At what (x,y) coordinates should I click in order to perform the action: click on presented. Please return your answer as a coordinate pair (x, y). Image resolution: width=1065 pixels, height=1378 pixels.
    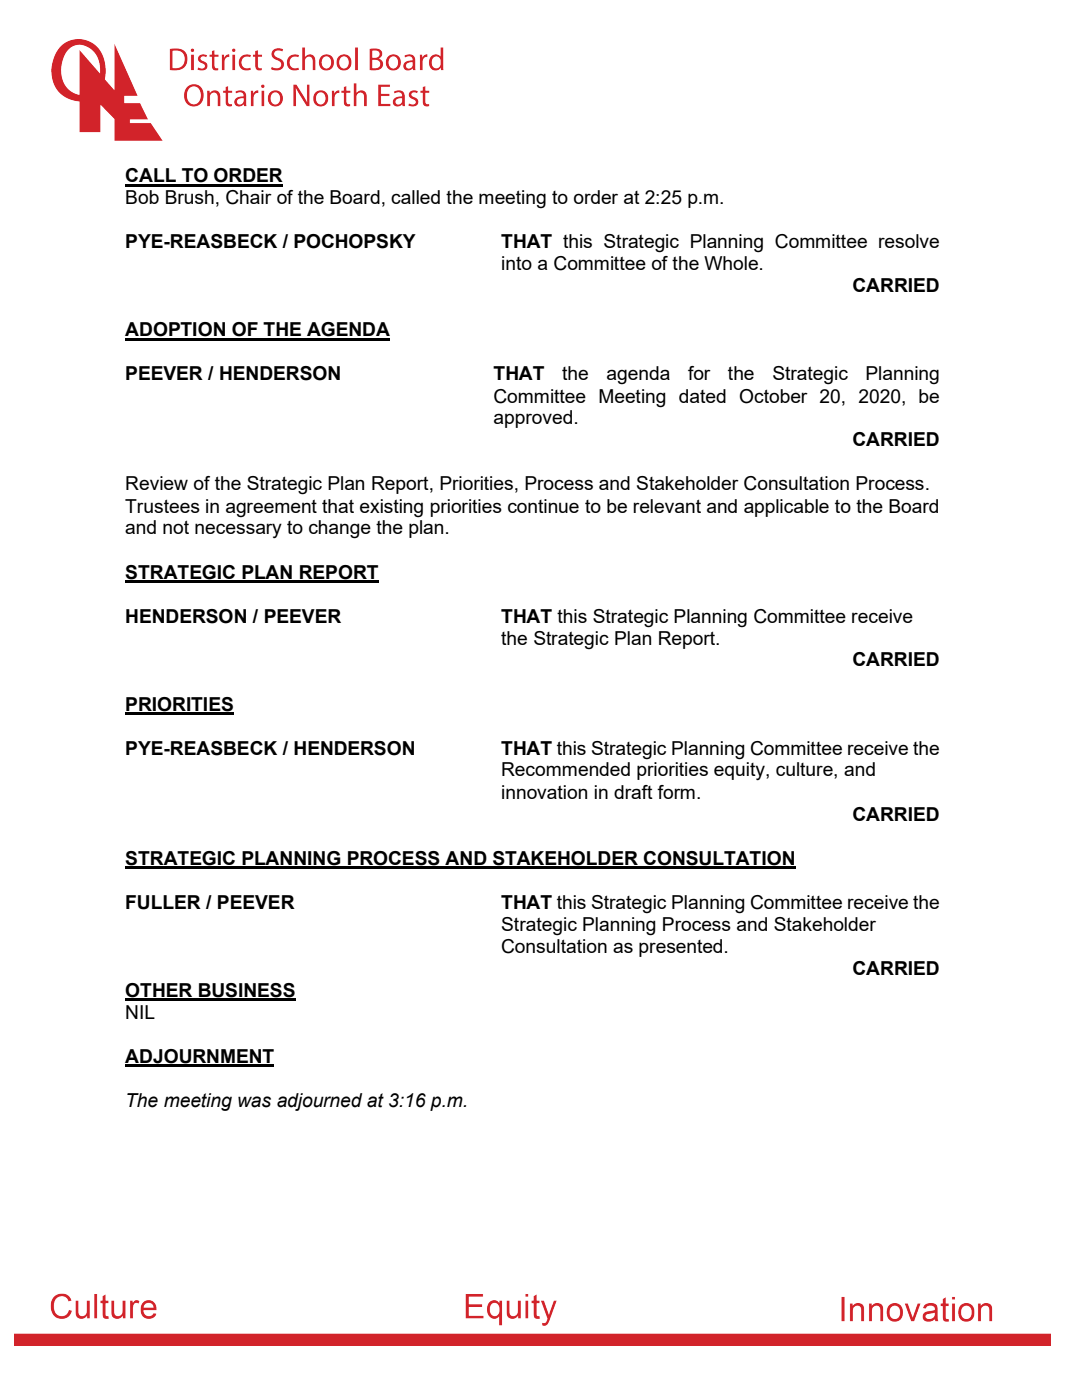
    Looking at the image, I should click on (680, 948).
